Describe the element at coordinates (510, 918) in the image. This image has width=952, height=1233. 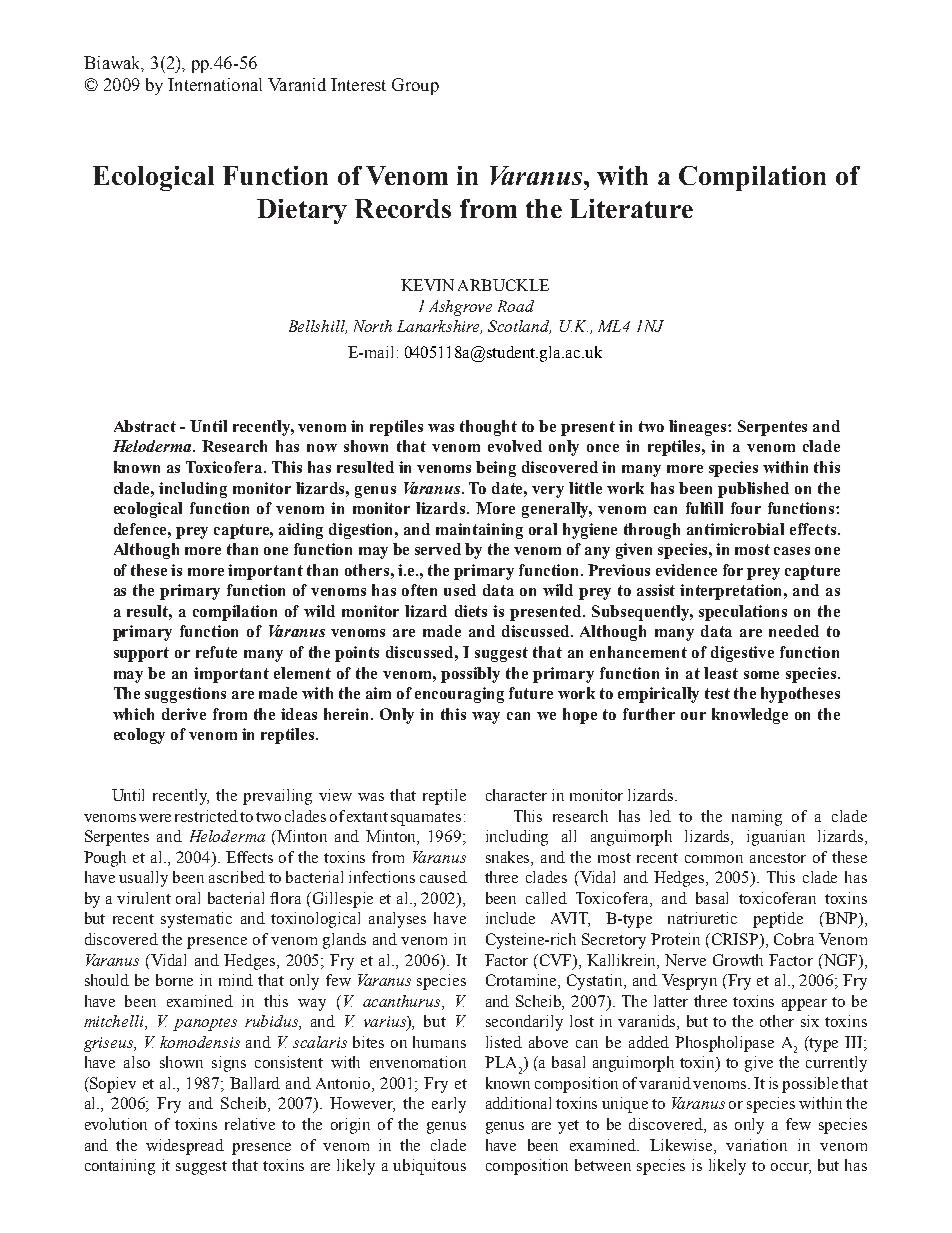
I see `include` at that location.
